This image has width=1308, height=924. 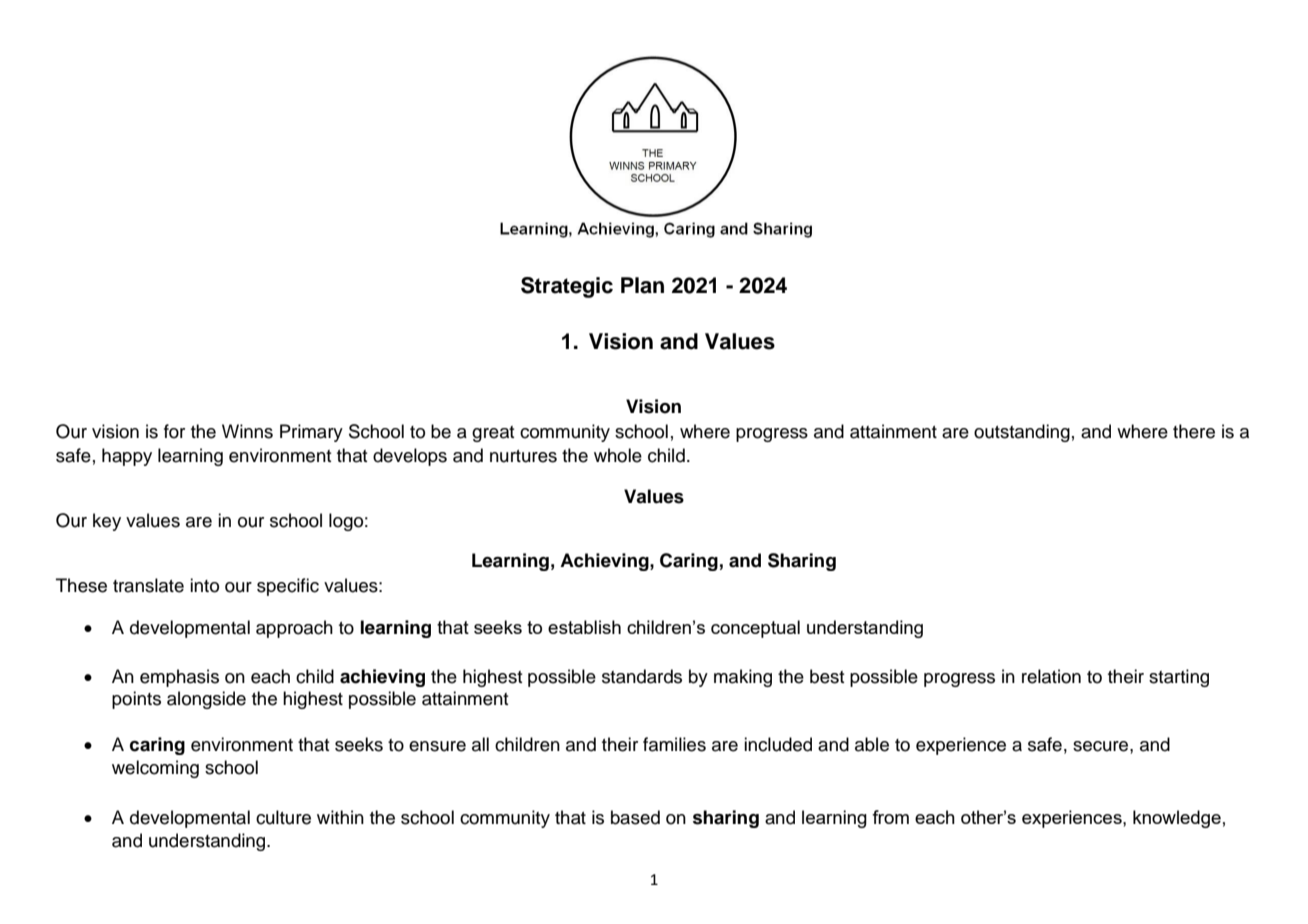 I want to click on Strategic, so click(x=567, y=287).
